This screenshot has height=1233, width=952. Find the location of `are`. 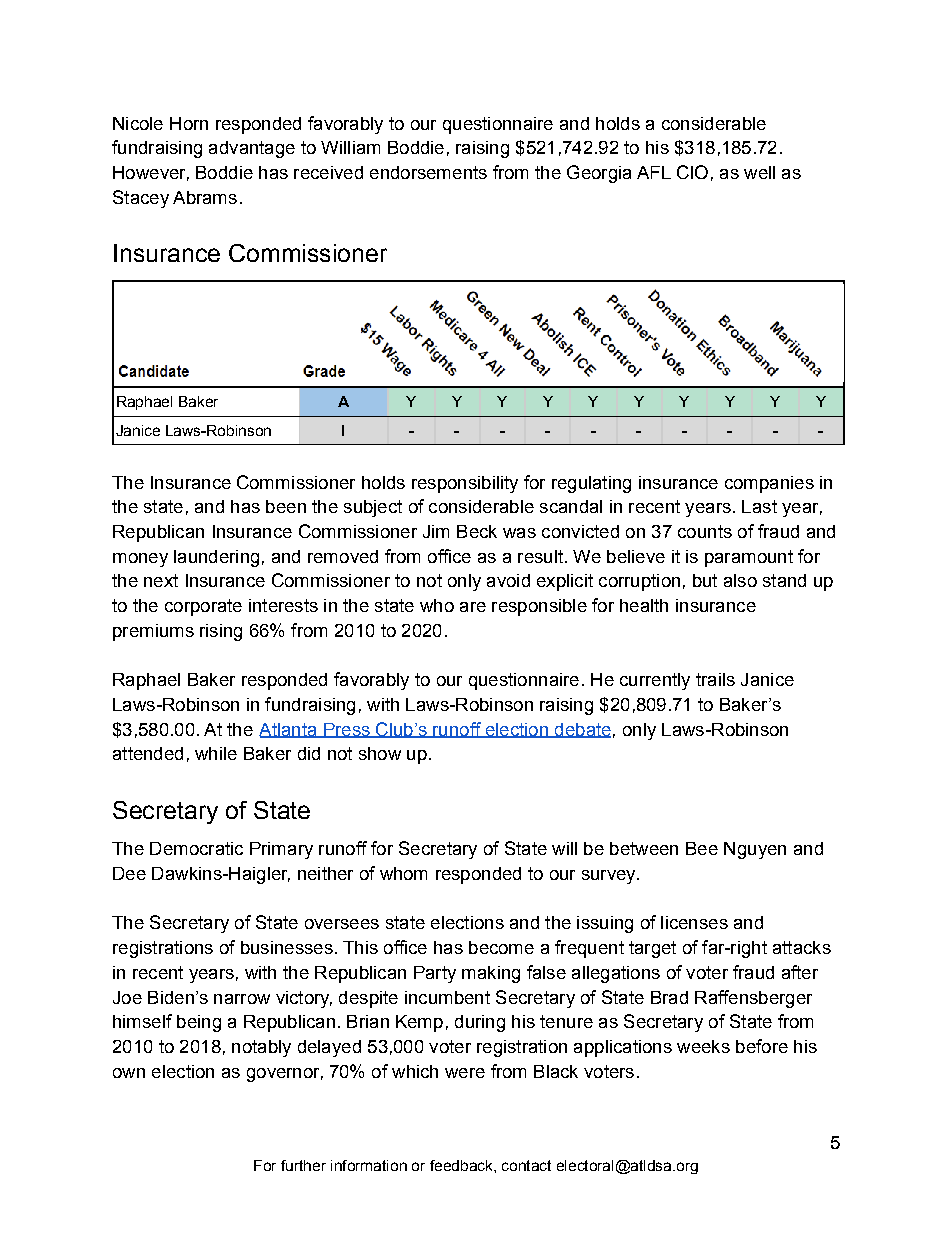

are is located at coordinates (473, 607).
